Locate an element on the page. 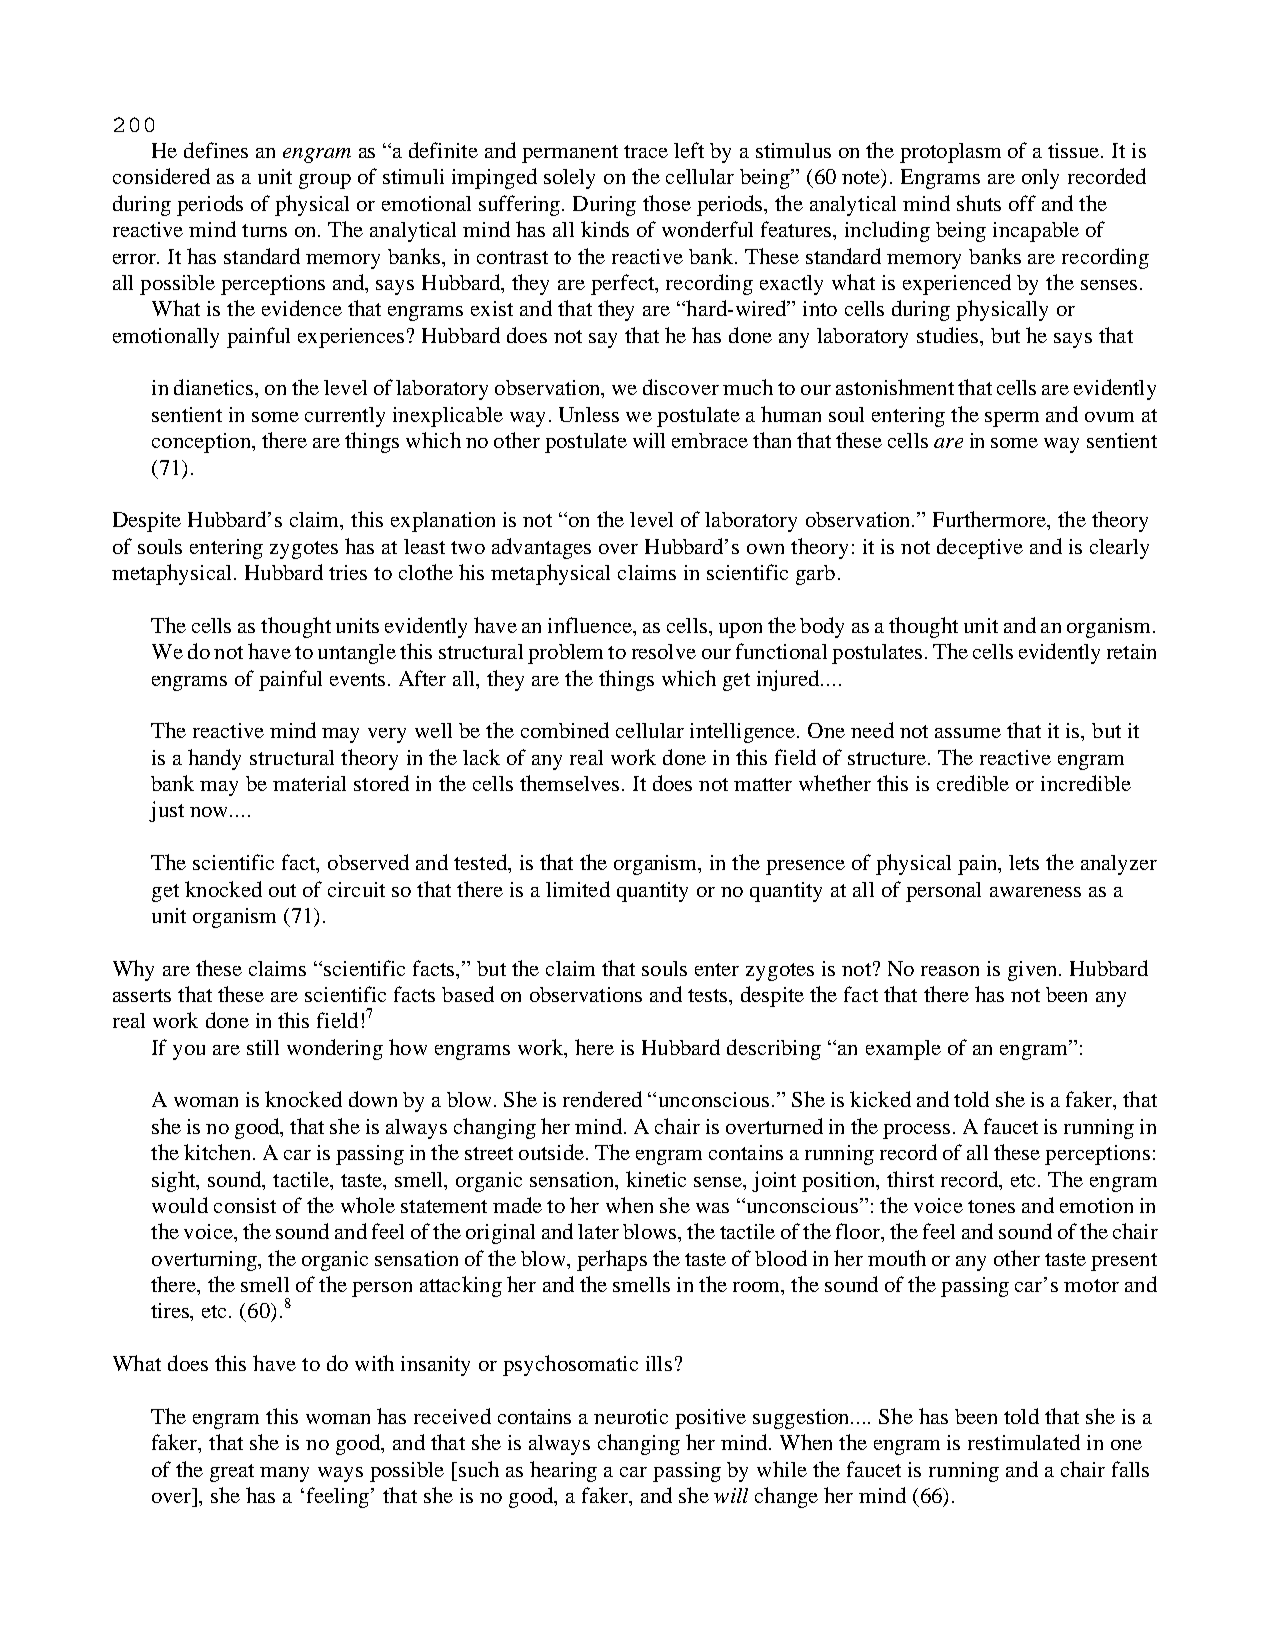 Image resolution: width=1269 pixels, height=1642 pixels. those is located at coordinates (667, 203).
